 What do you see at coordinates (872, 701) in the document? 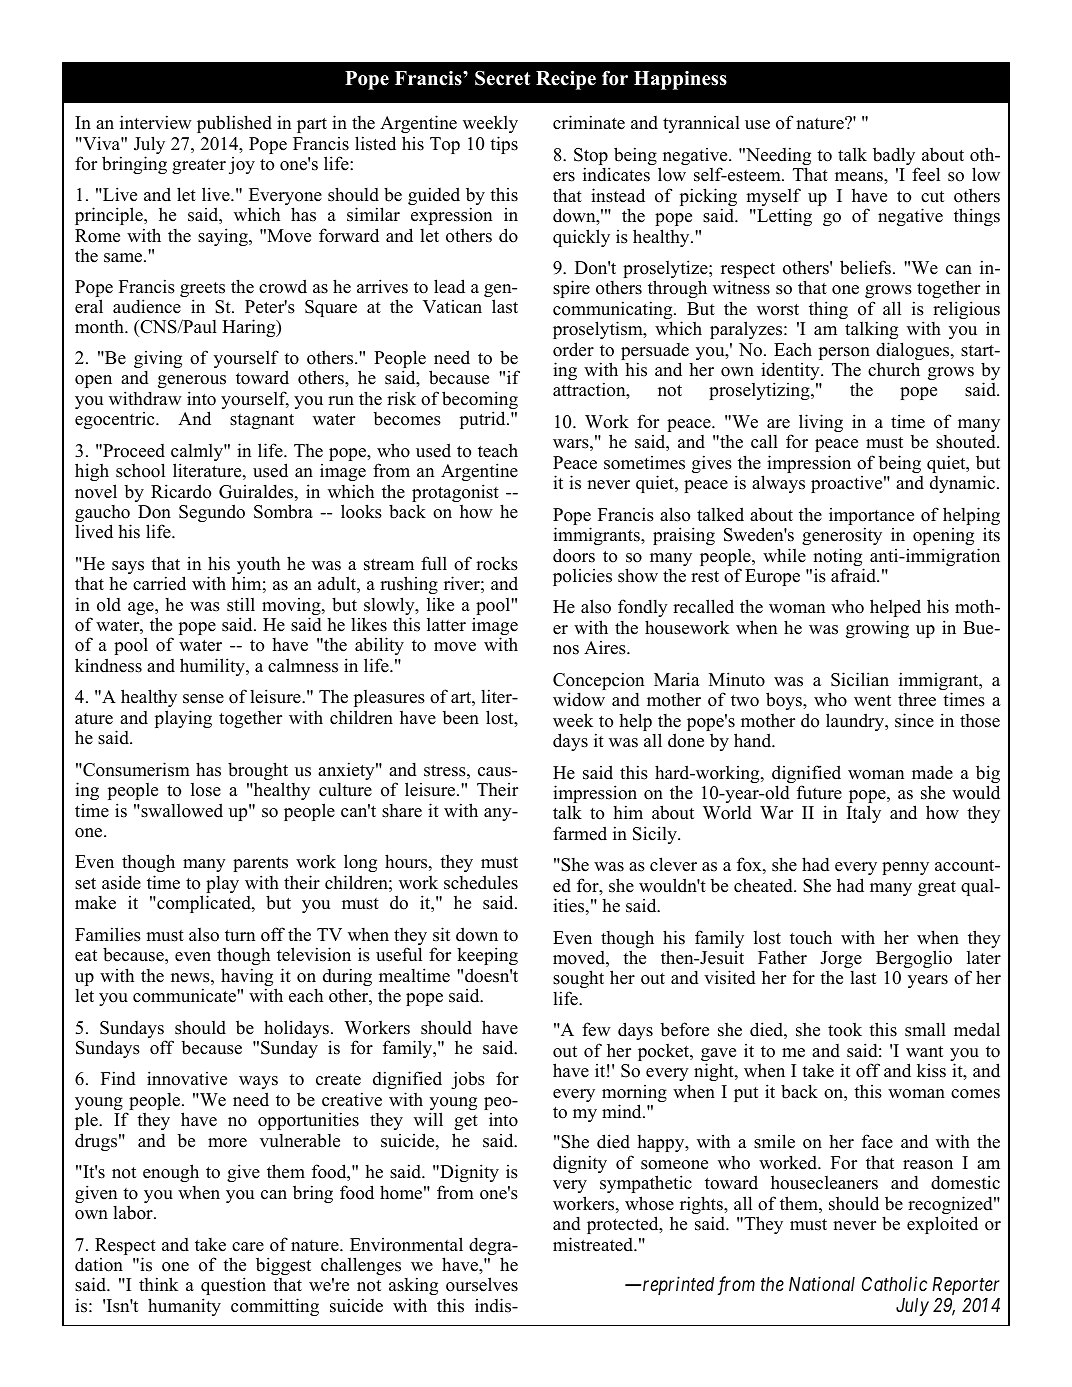
I see `went` at bounding box center [872, 701].
